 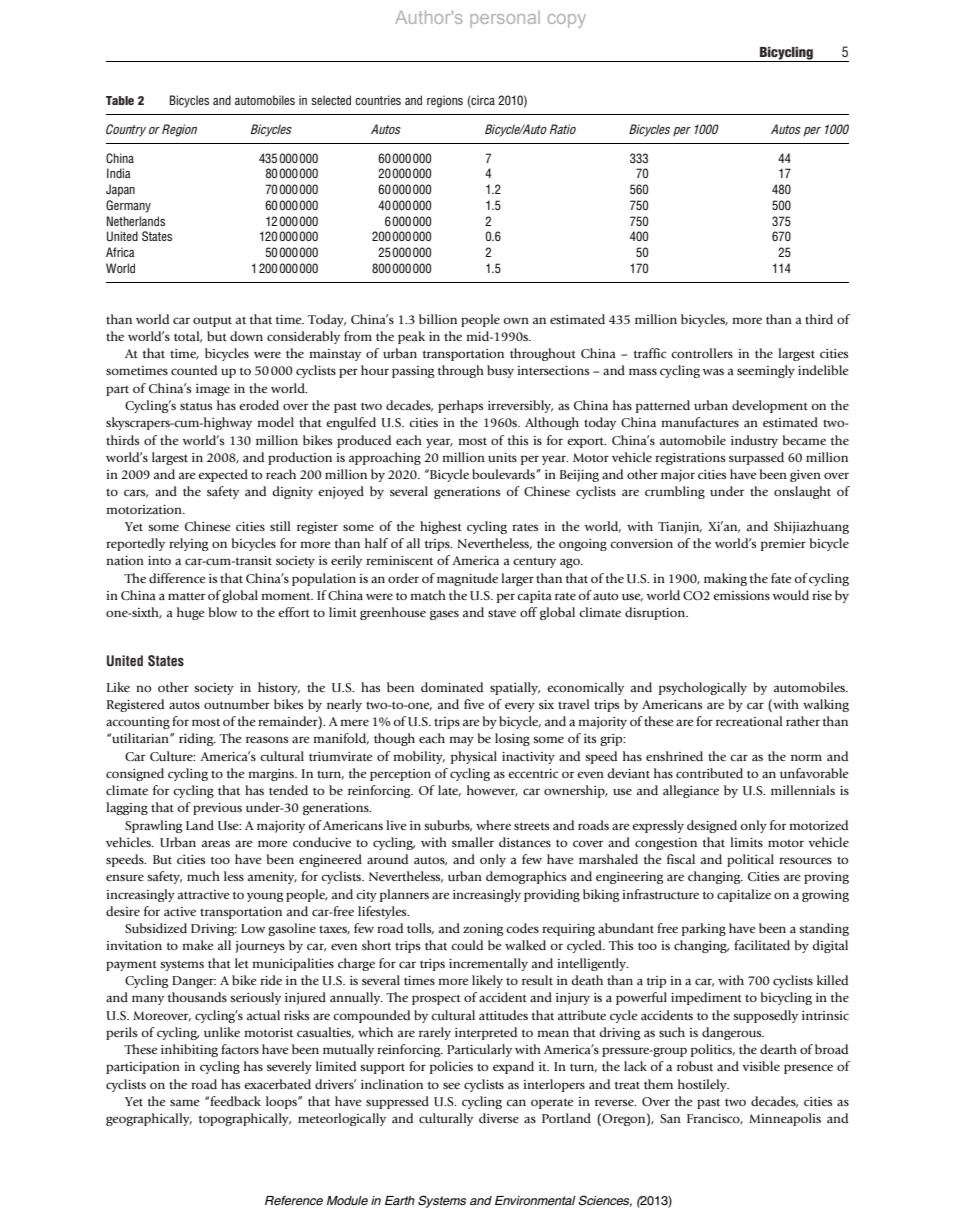 I want to click on previous, so click(x=217, y=809).
